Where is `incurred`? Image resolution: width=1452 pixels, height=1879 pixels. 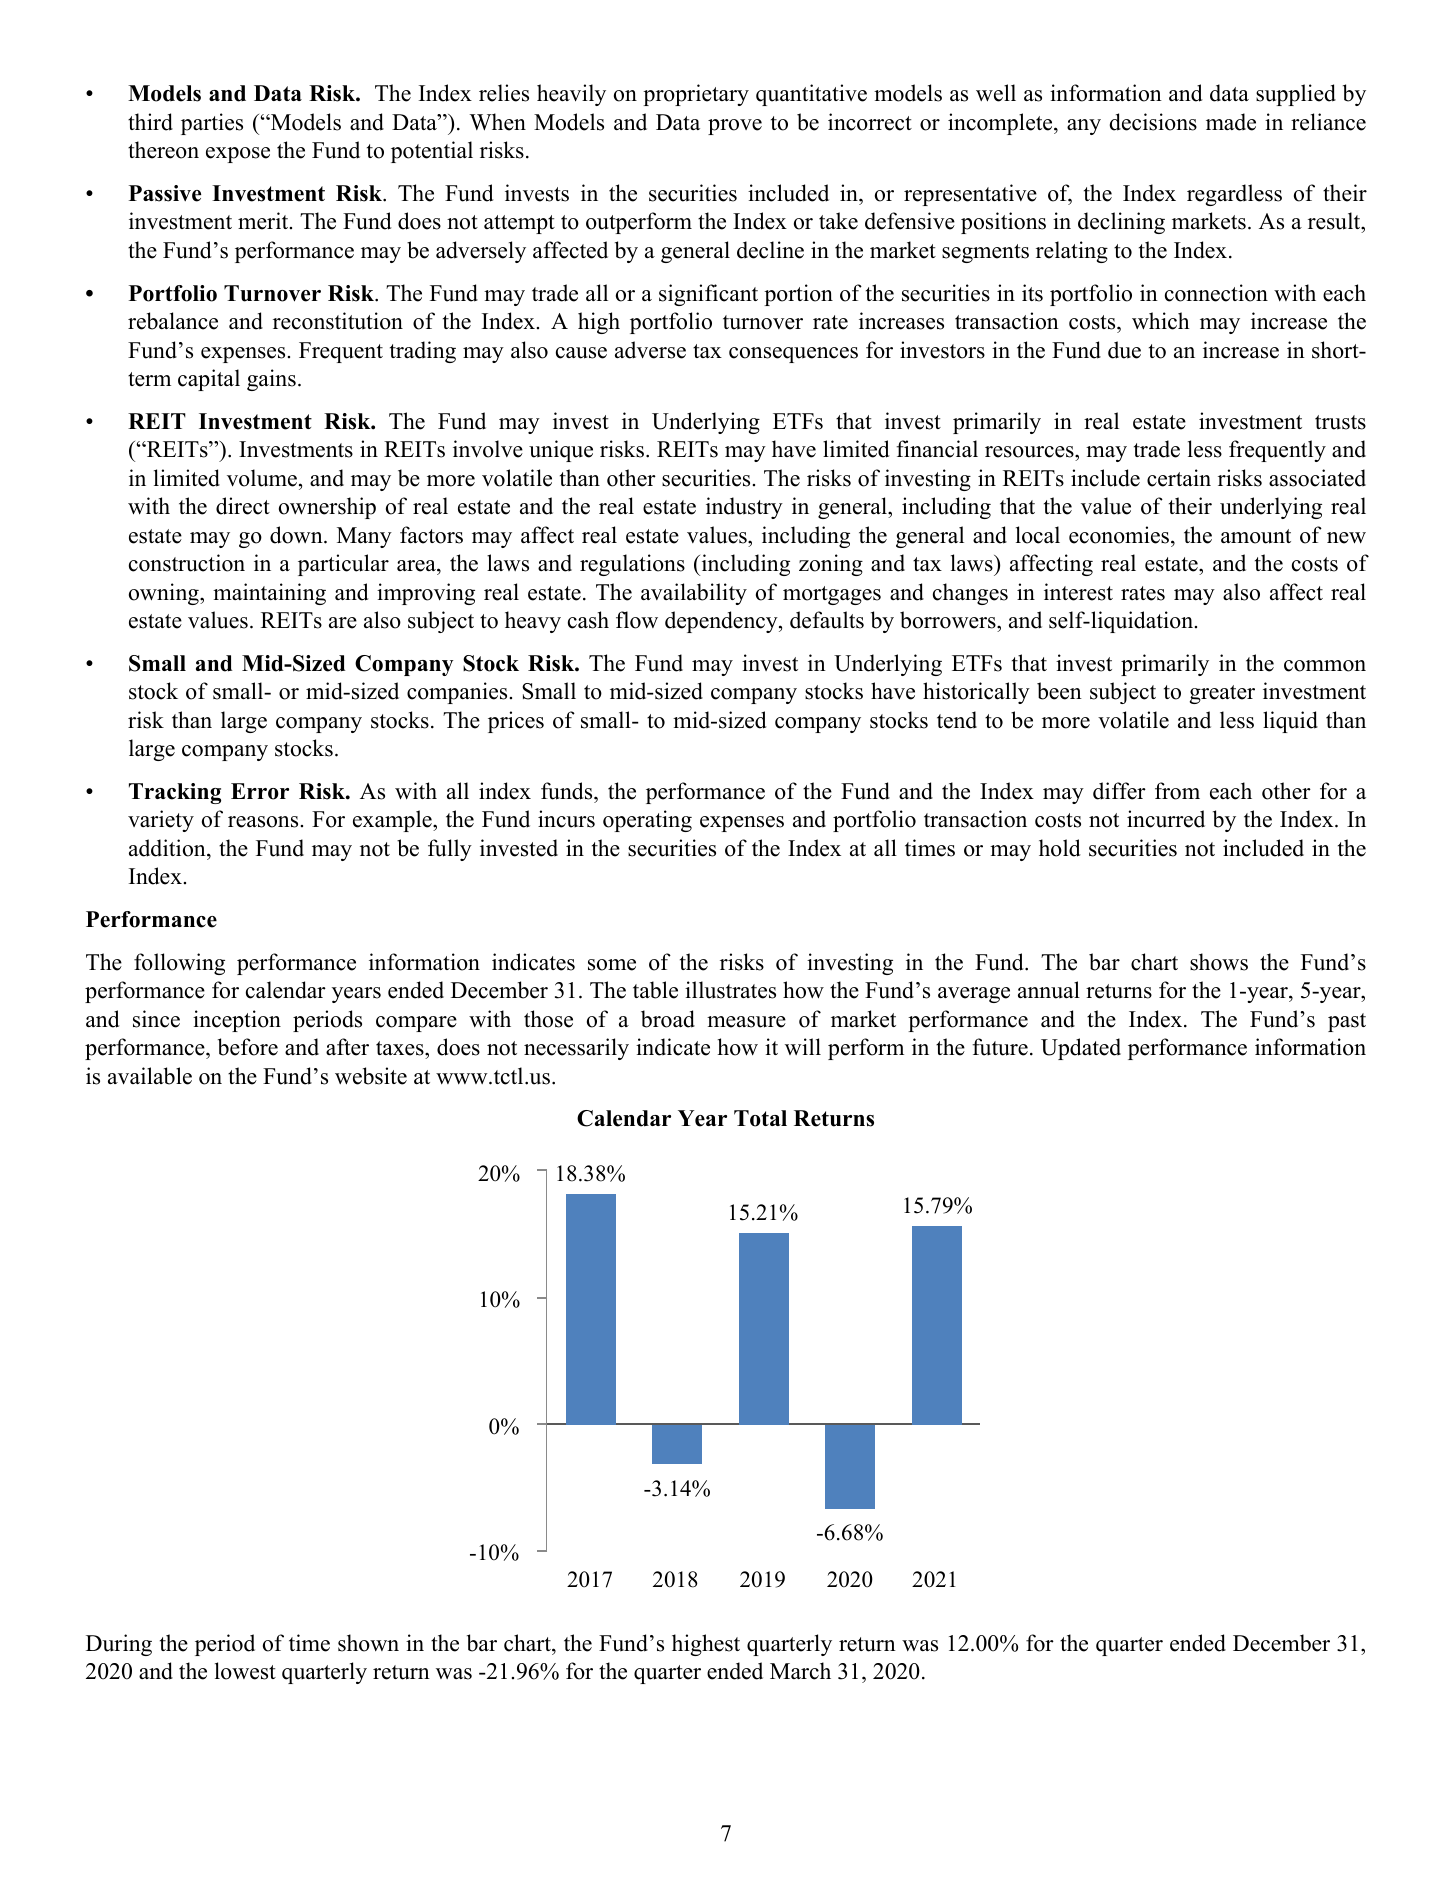 incurred is located at coordinates (1166, 819).
